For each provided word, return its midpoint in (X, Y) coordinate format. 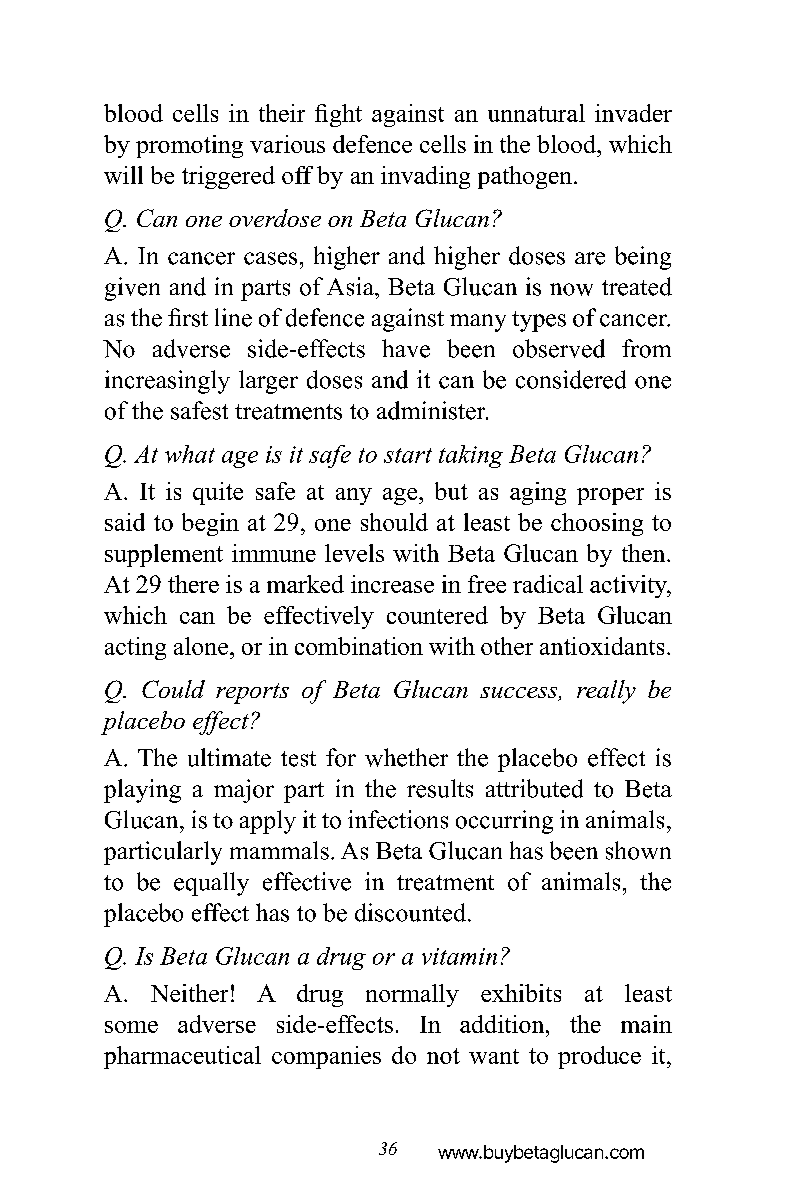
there (193, 584)
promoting (189, 146)
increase (392, 584)
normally (412, 995)
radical (548, 584)
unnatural (536, 113)
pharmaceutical (182, 1057)
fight (338, 115)
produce (599, 1057)
